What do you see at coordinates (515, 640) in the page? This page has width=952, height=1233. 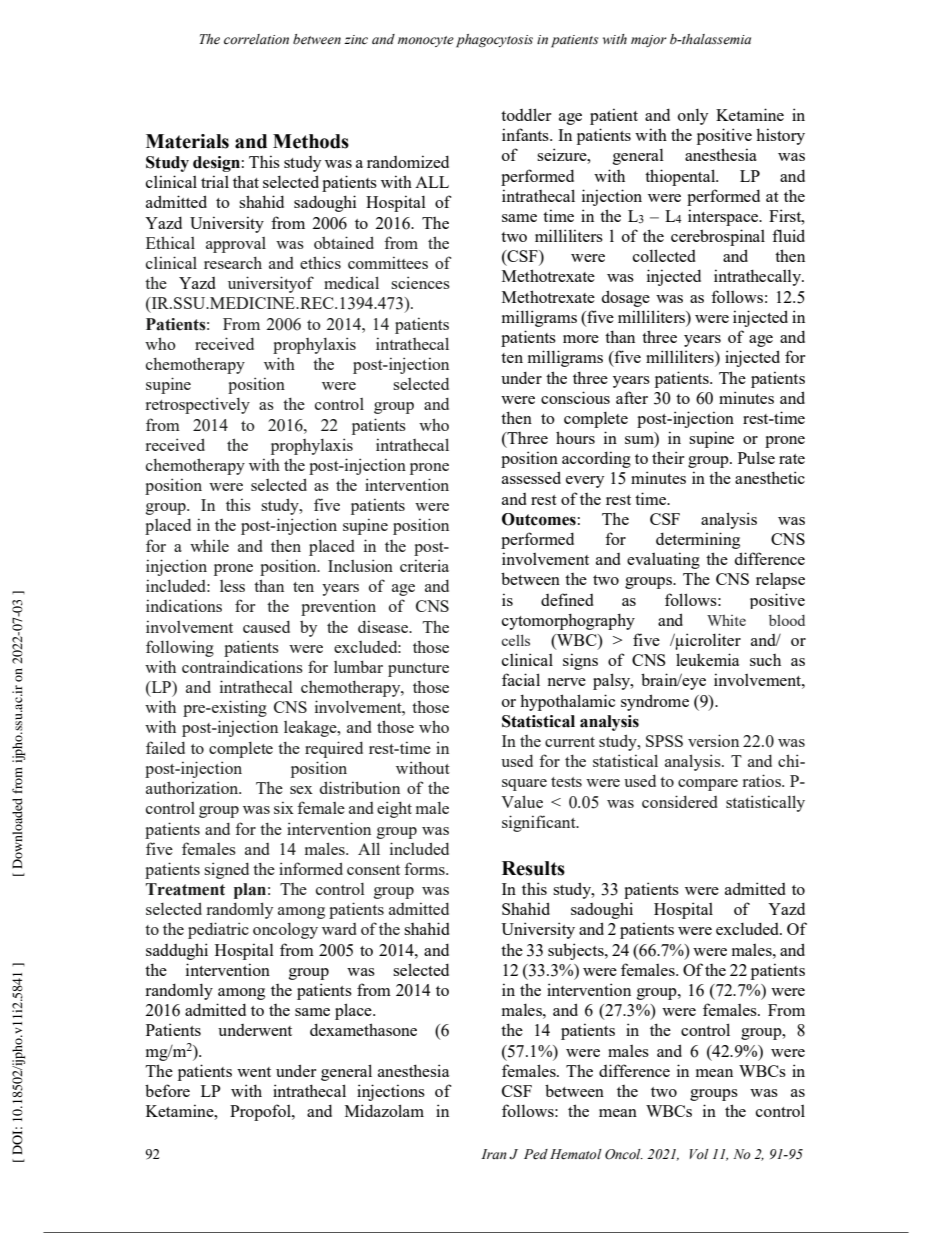 I see `cells` at bounding box center [515, 640].
